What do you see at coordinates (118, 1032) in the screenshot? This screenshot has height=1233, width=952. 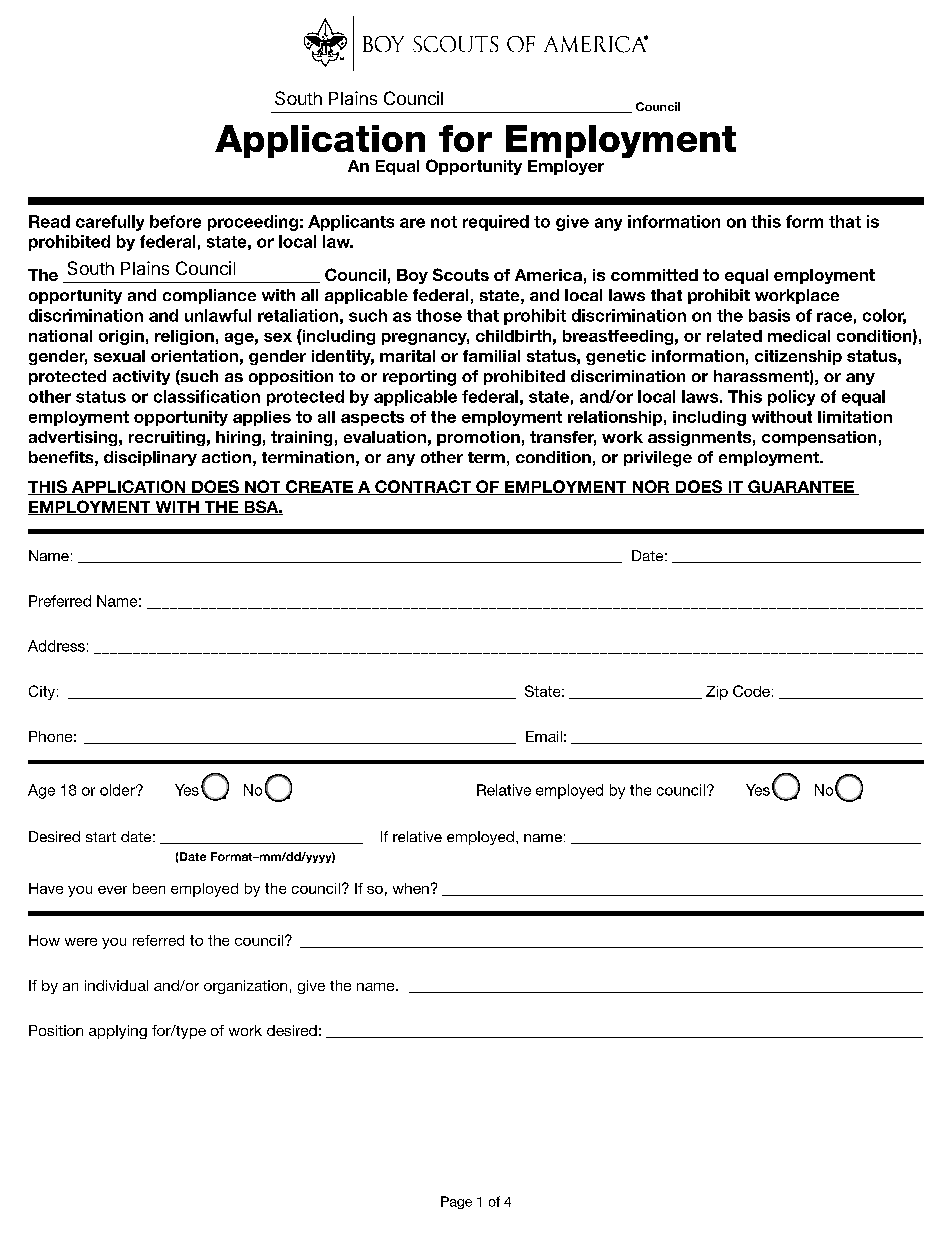 I see `applying` at bounding box center [118, 1032].
